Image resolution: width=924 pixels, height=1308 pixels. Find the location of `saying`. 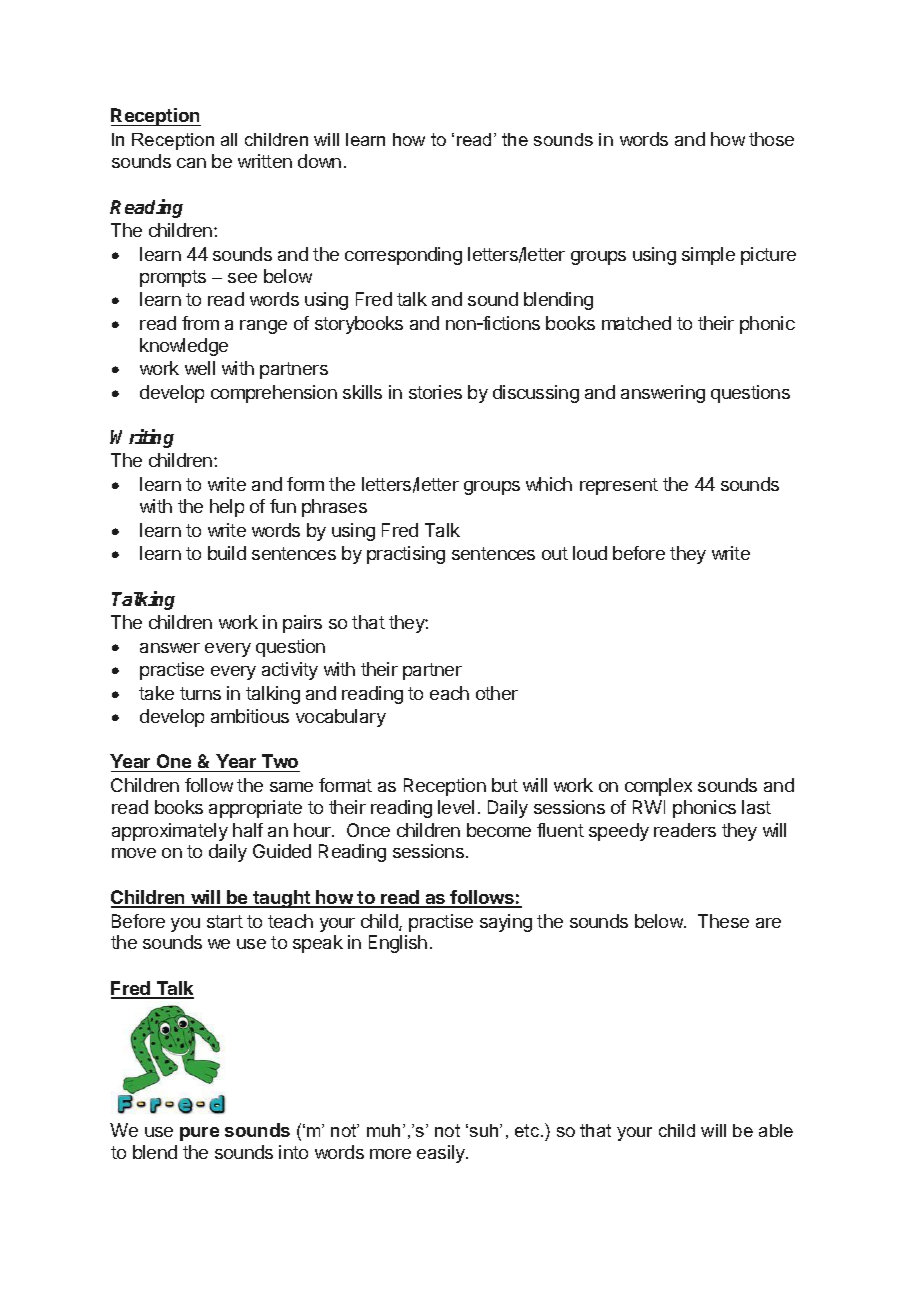

saying is located at coordinates (506, 923).
